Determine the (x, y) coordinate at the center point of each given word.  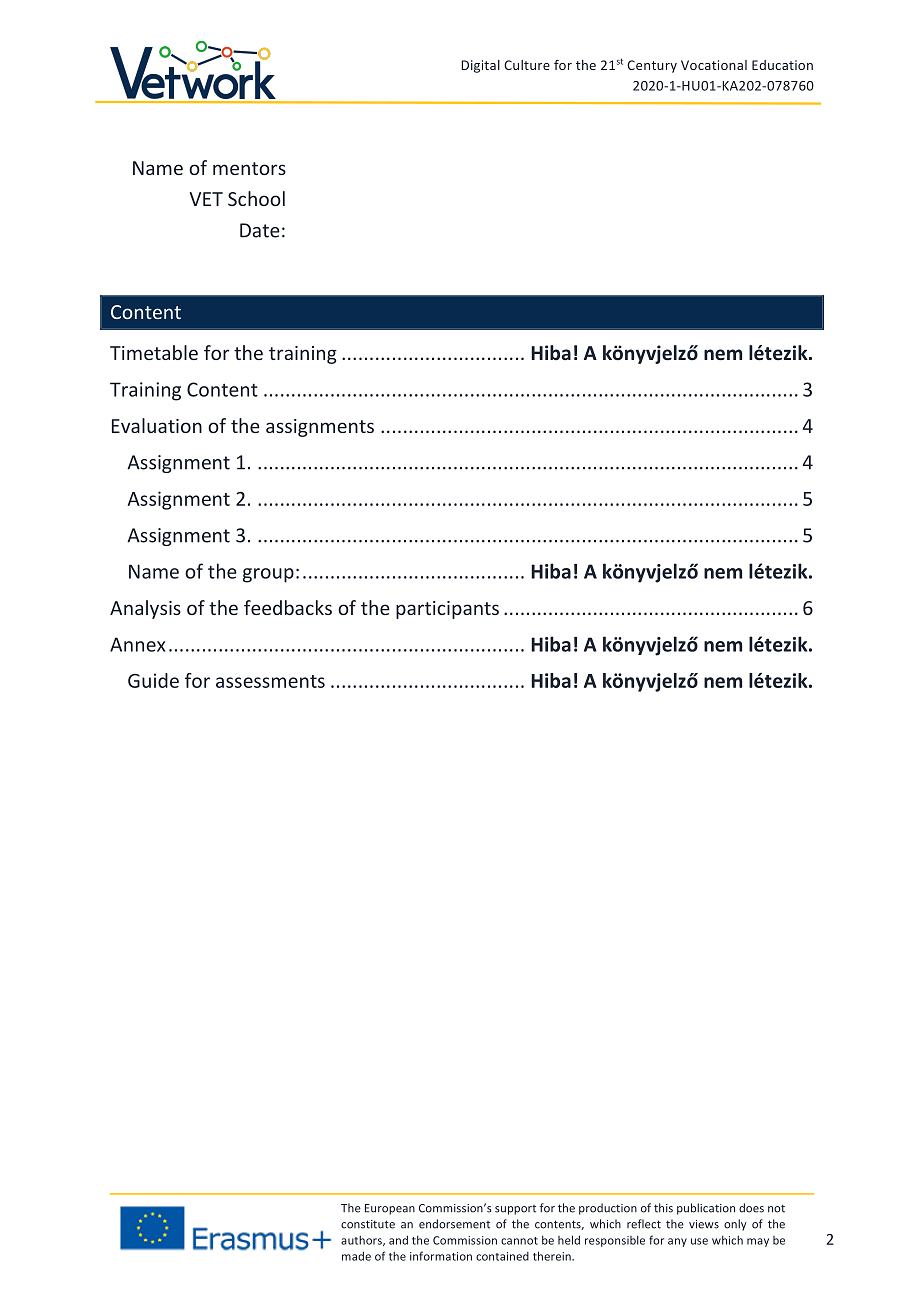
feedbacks (288, 607)
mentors (249, 168)
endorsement (454, 1224)
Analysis (145, 609)
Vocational (714, 65)
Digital (480, 66)
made (356, 1256)
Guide (153, 680)
